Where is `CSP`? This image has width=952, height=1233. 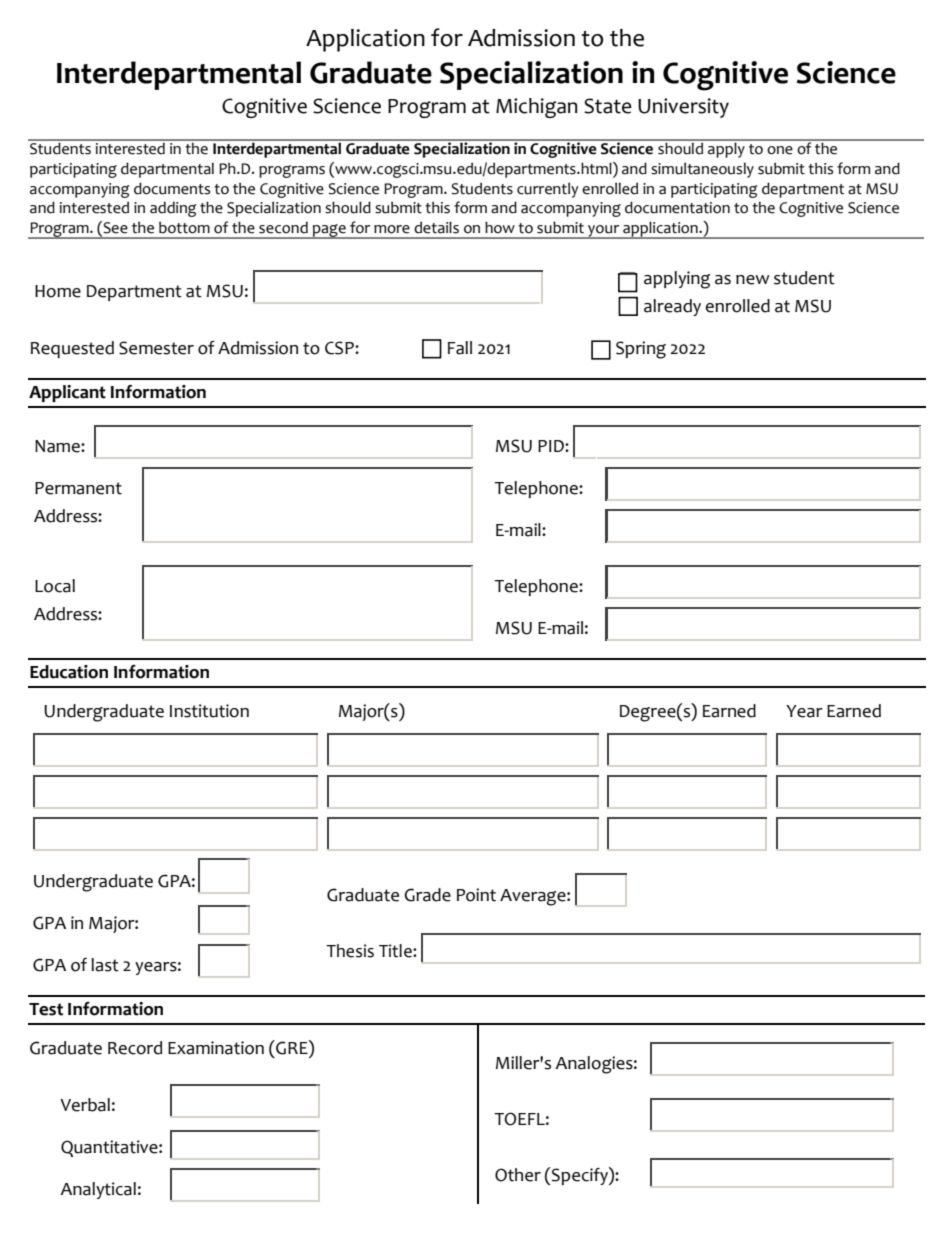 CSP is located at coordinates (340, 348).
